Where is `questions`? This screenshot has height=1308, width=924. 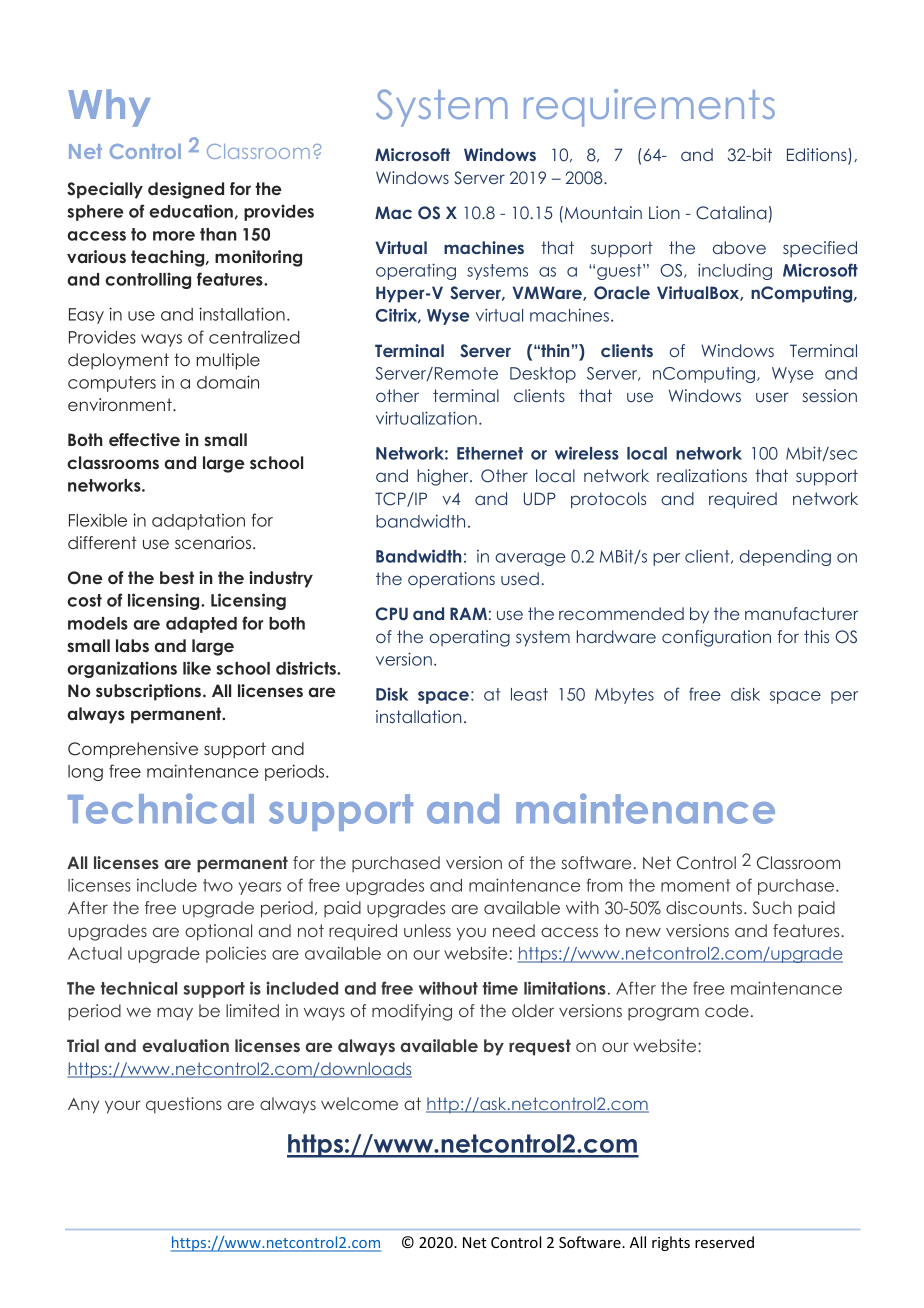
questions is located at coordinates (184, 1105).
